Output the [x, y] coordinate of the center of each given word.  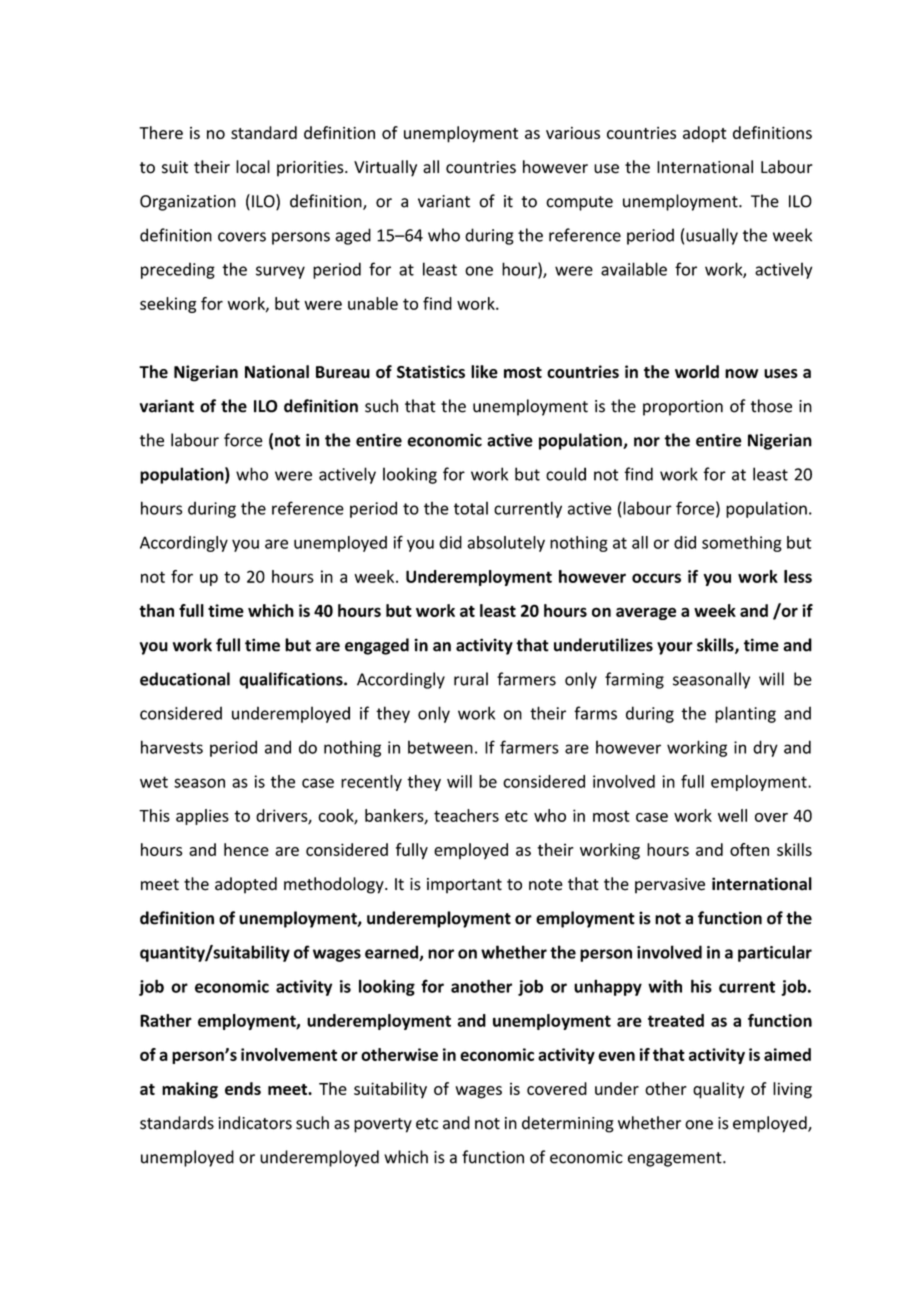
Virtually [385, 168]
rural [471, 679]
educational [185, 679]
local [253, 167]
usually [712, 236]
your [675, 648]
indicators [255, 1123]
